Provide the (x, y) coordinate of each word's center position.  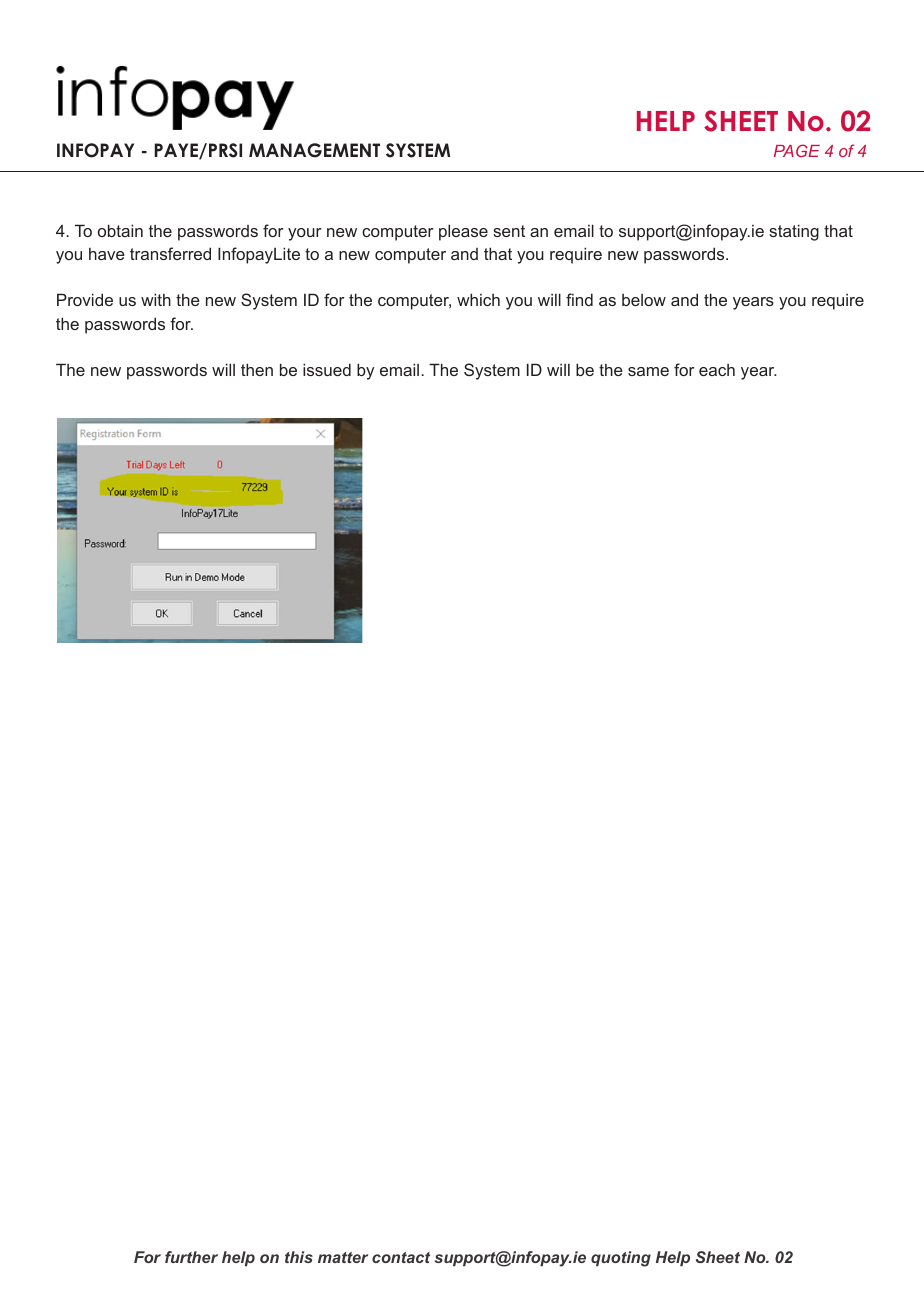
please (463, 232)
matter (343, 1257)
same (648, 371)
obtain (120, 230)
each (717, 370)
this (299, 1257)
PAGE (797, 150)
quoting (621, 1259)
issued (327, 369)
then (257, 369)
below (644, 300)
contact (401, 1257)
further (191, 1257)
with (156, 299)
